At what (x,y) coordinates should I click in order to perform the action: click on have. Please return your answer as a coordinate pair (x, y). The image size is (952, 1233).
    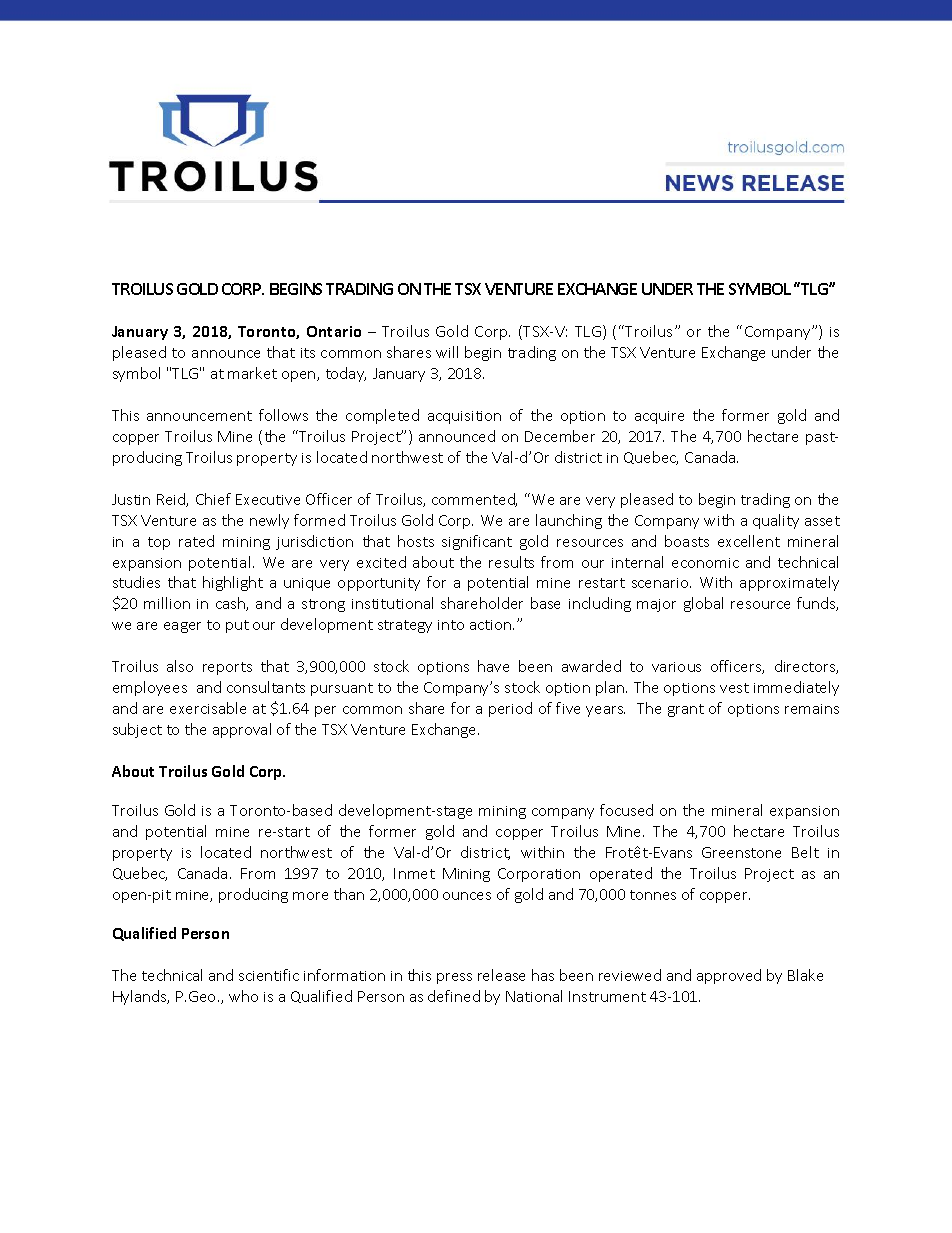
    Looking at the image, I should click on (493, 666).
